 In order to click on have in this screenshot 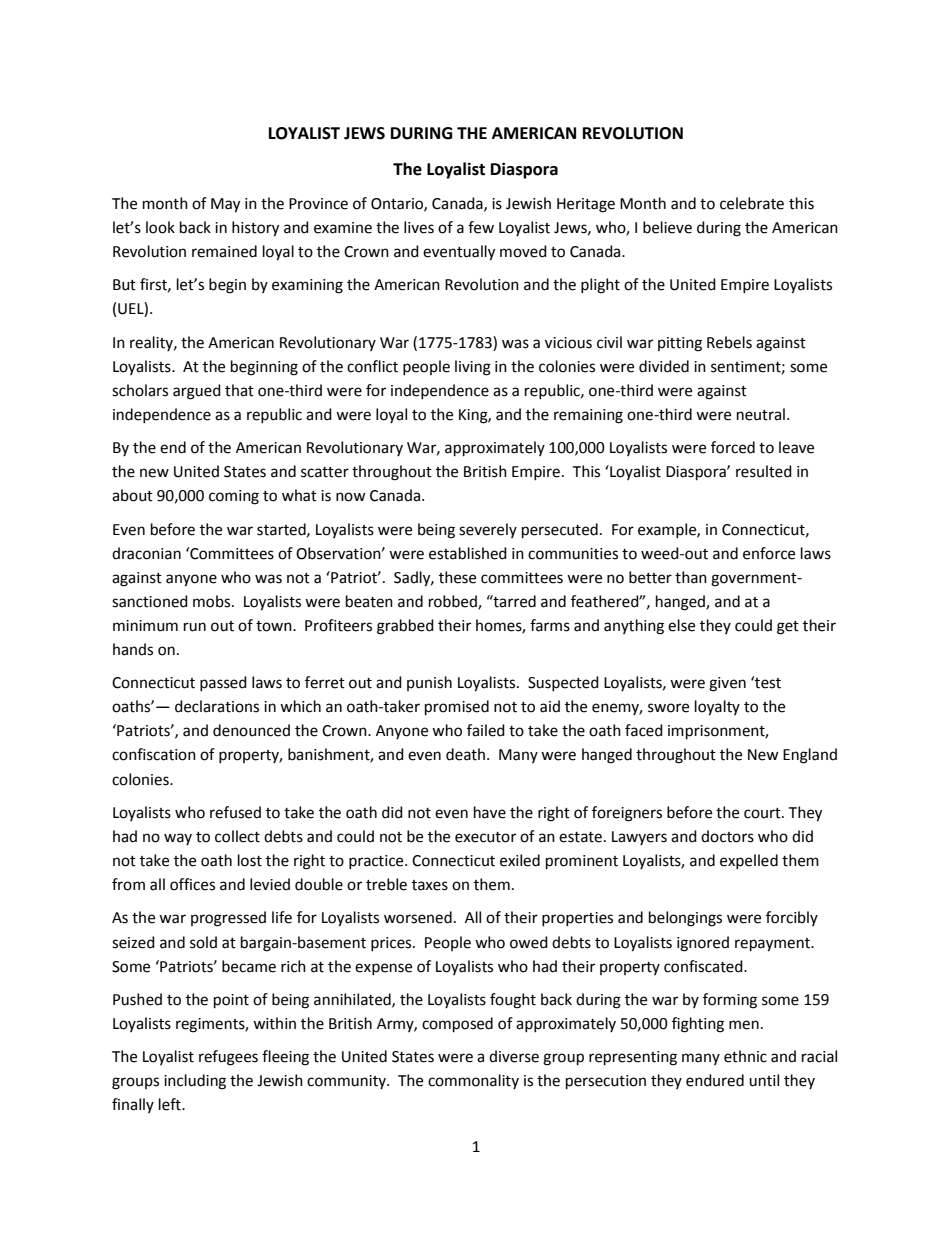, I will do `click(490, 812)`.
